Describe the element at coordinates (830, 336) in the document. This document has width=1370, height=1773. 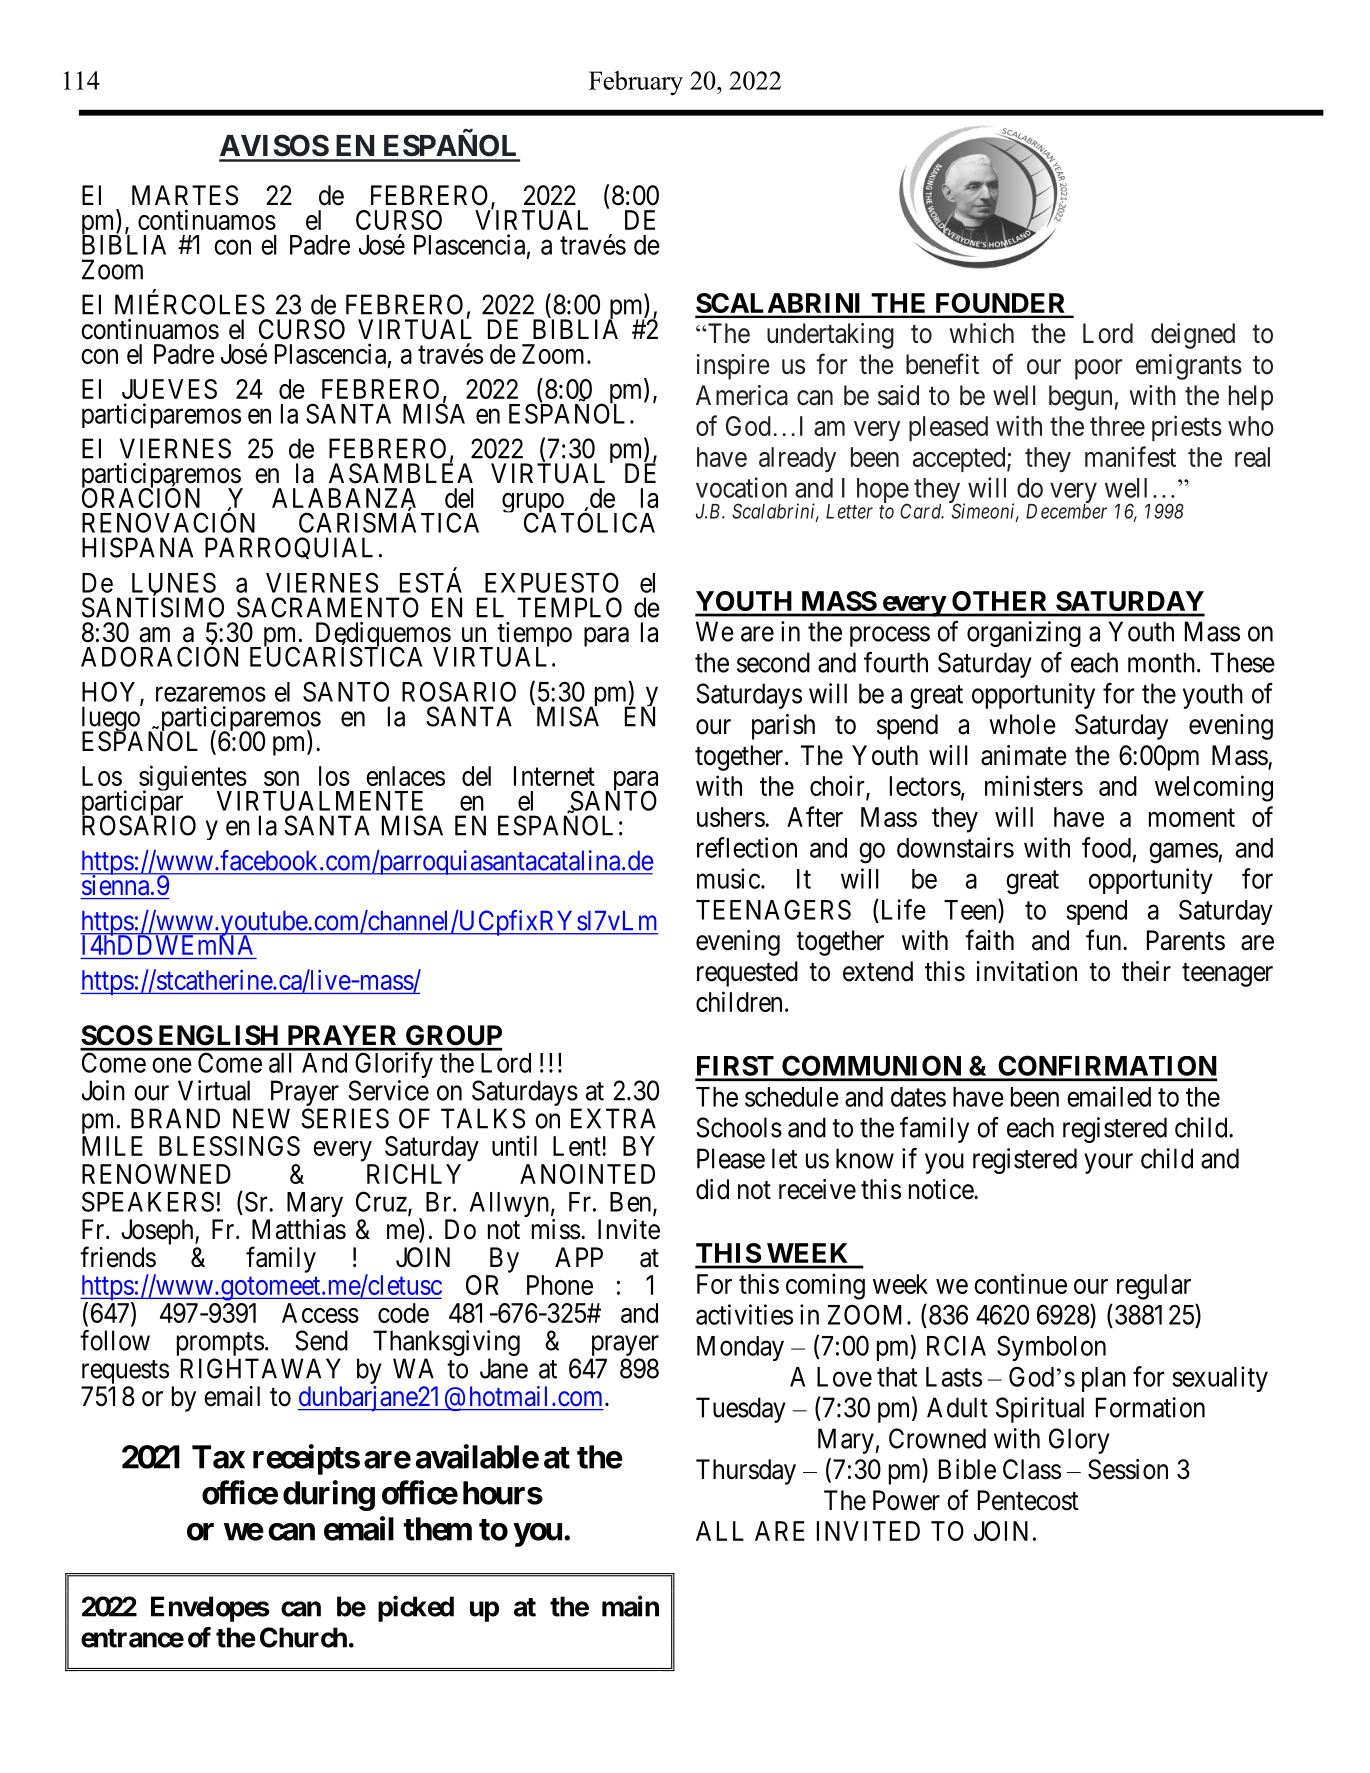
I see `undertaking` at that location.
